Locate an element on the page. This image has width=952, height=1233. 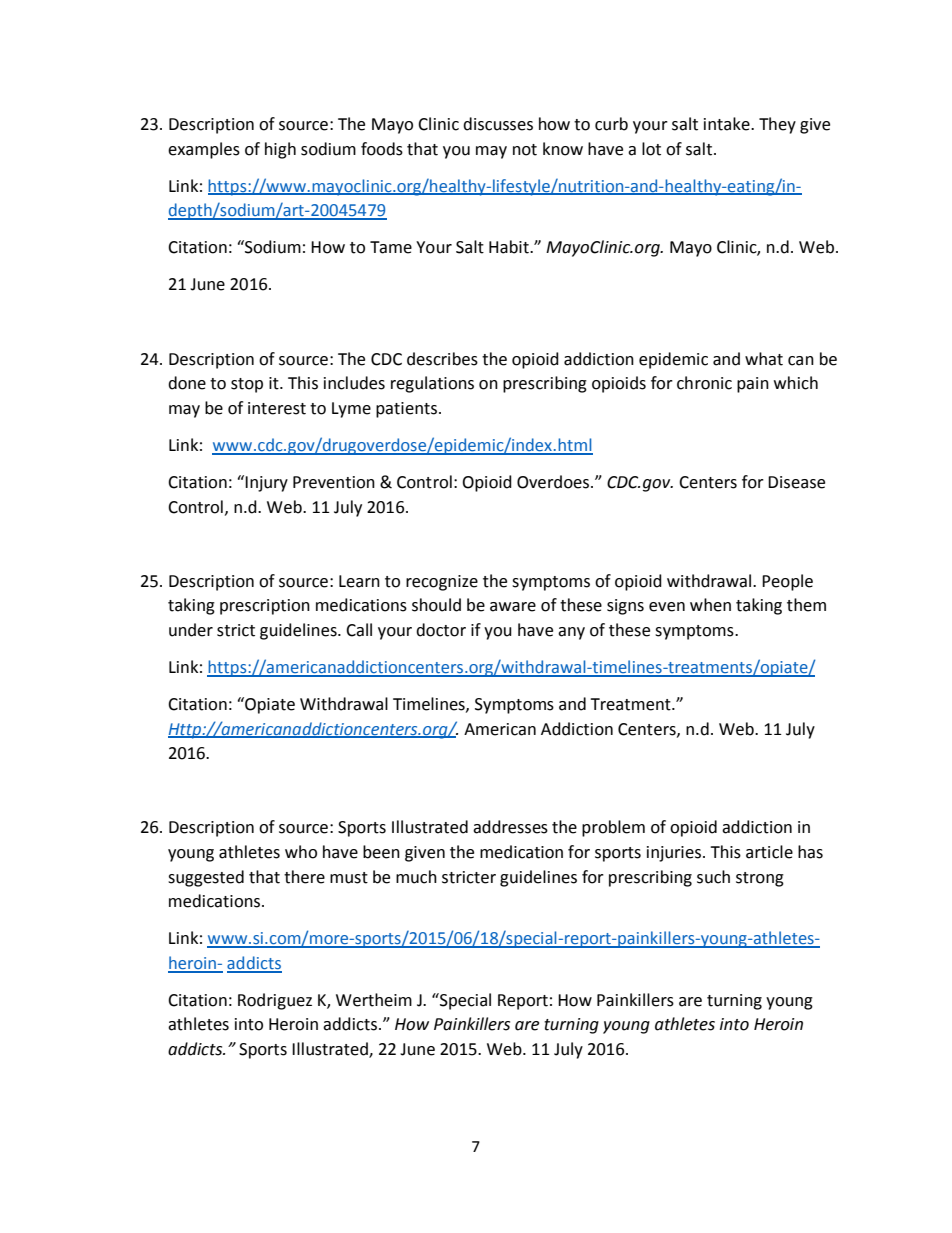
not is located at coordinates (525, 150).
